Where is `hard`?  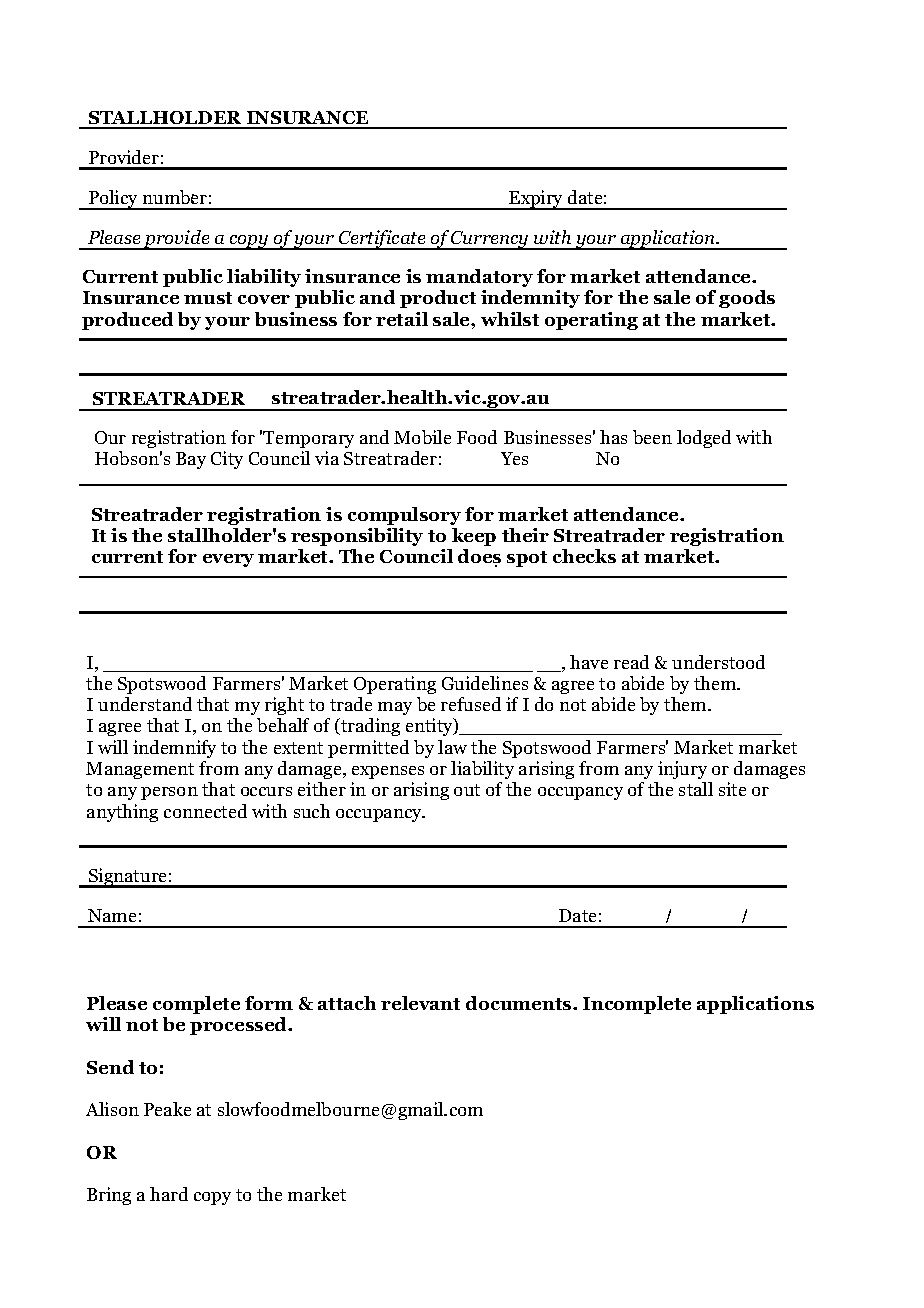
hard is located at coordinates (169, 1194).
